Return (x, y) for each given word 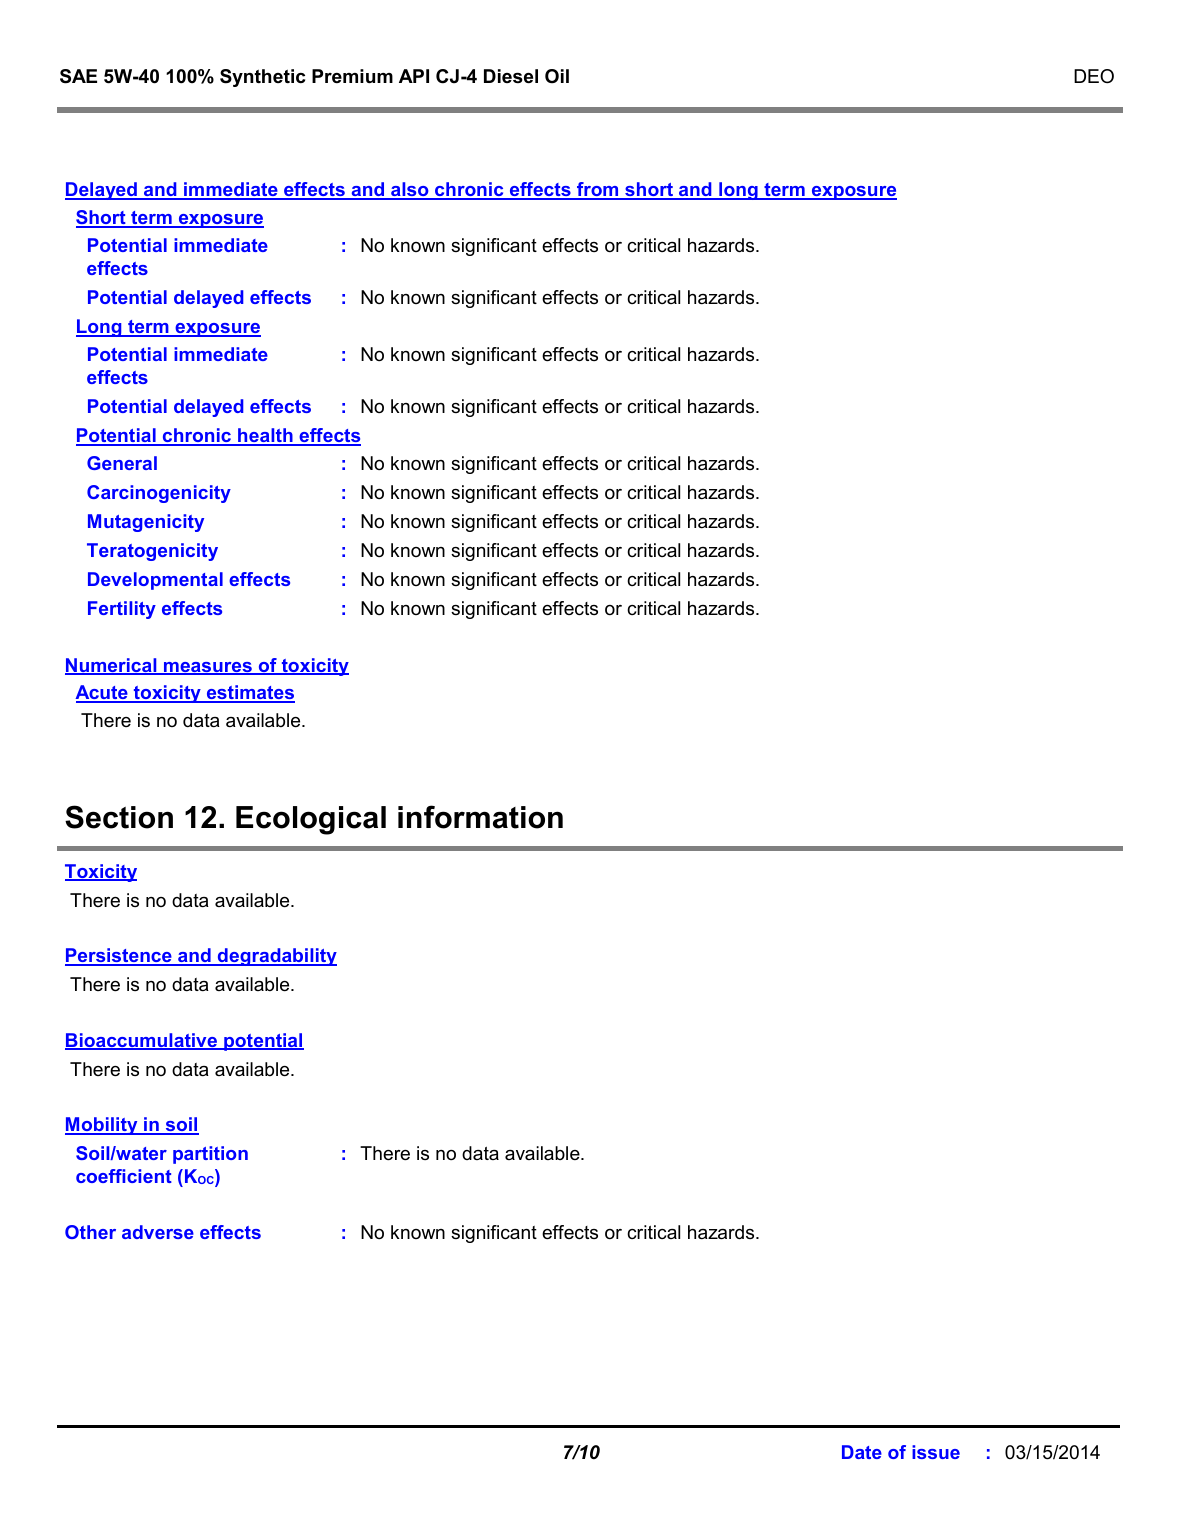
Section (119, 817)
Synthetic (262, 78)
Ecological (311, 820)
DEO (1094, 76)
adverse (158, 1232)
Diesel (511, 76)
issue (936, 1452)
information (480, 817)
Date (862, 1452)
